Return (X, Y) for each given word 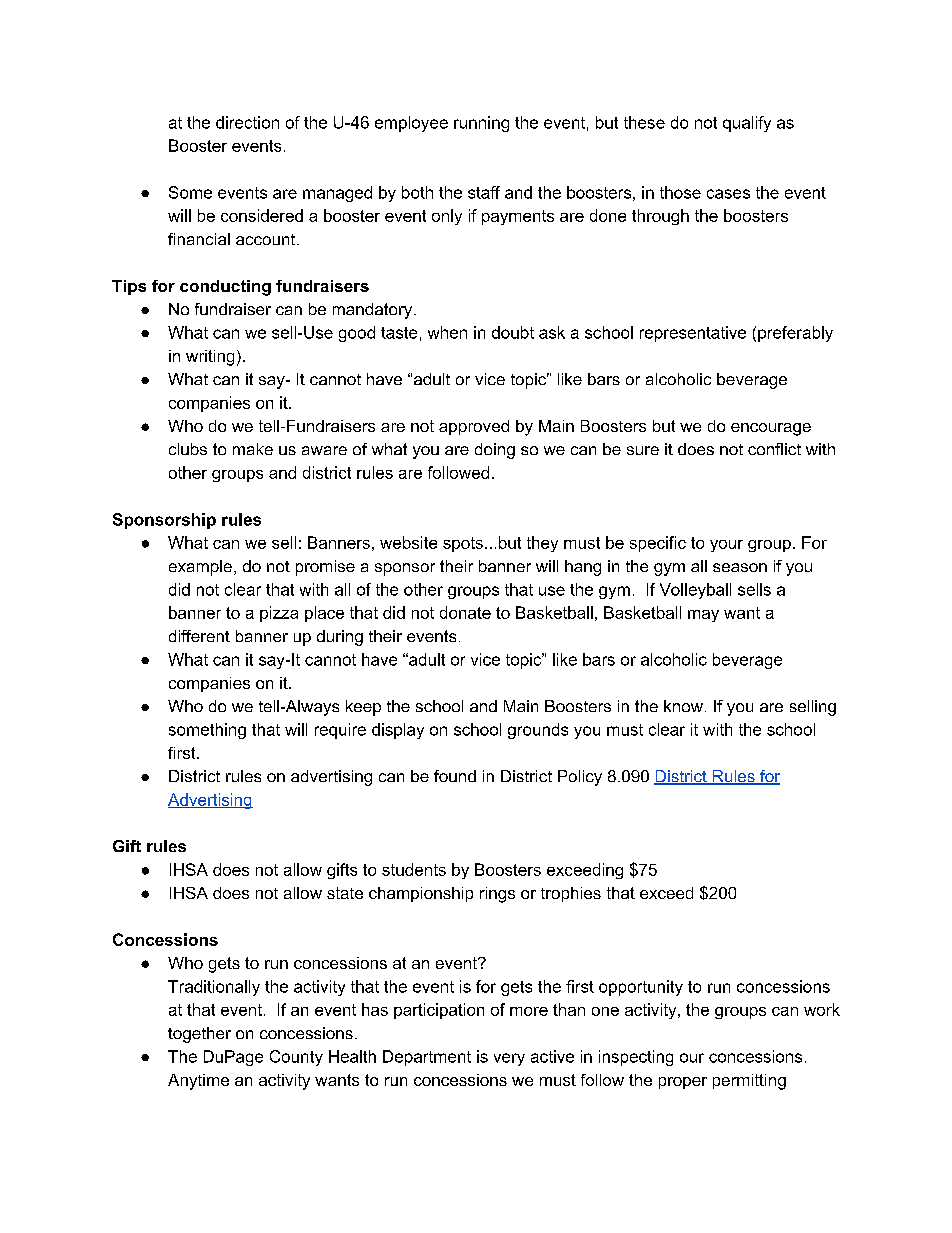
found (455, 776)
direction (247, 122)
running (481, 124)
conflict (774, 449)
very (509, 1059)
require (340, 731)
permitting (749, 1082)
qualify (747, 124)
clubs (188, 449)
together (199, 1035)
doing (495, 451)
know (683, 706)
